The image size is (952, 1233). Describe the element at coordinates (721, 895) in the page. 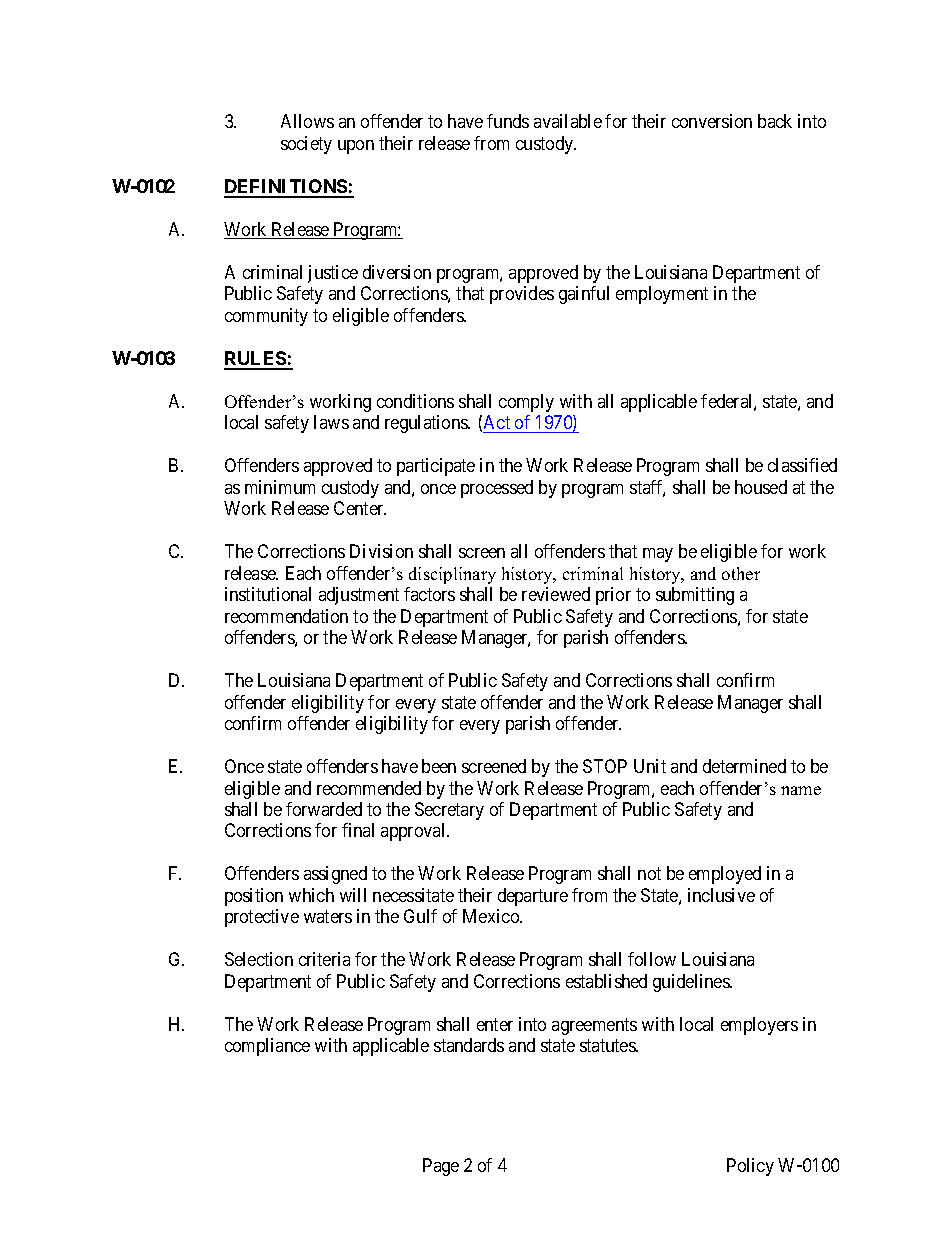

I see `inclusive` at that location.
